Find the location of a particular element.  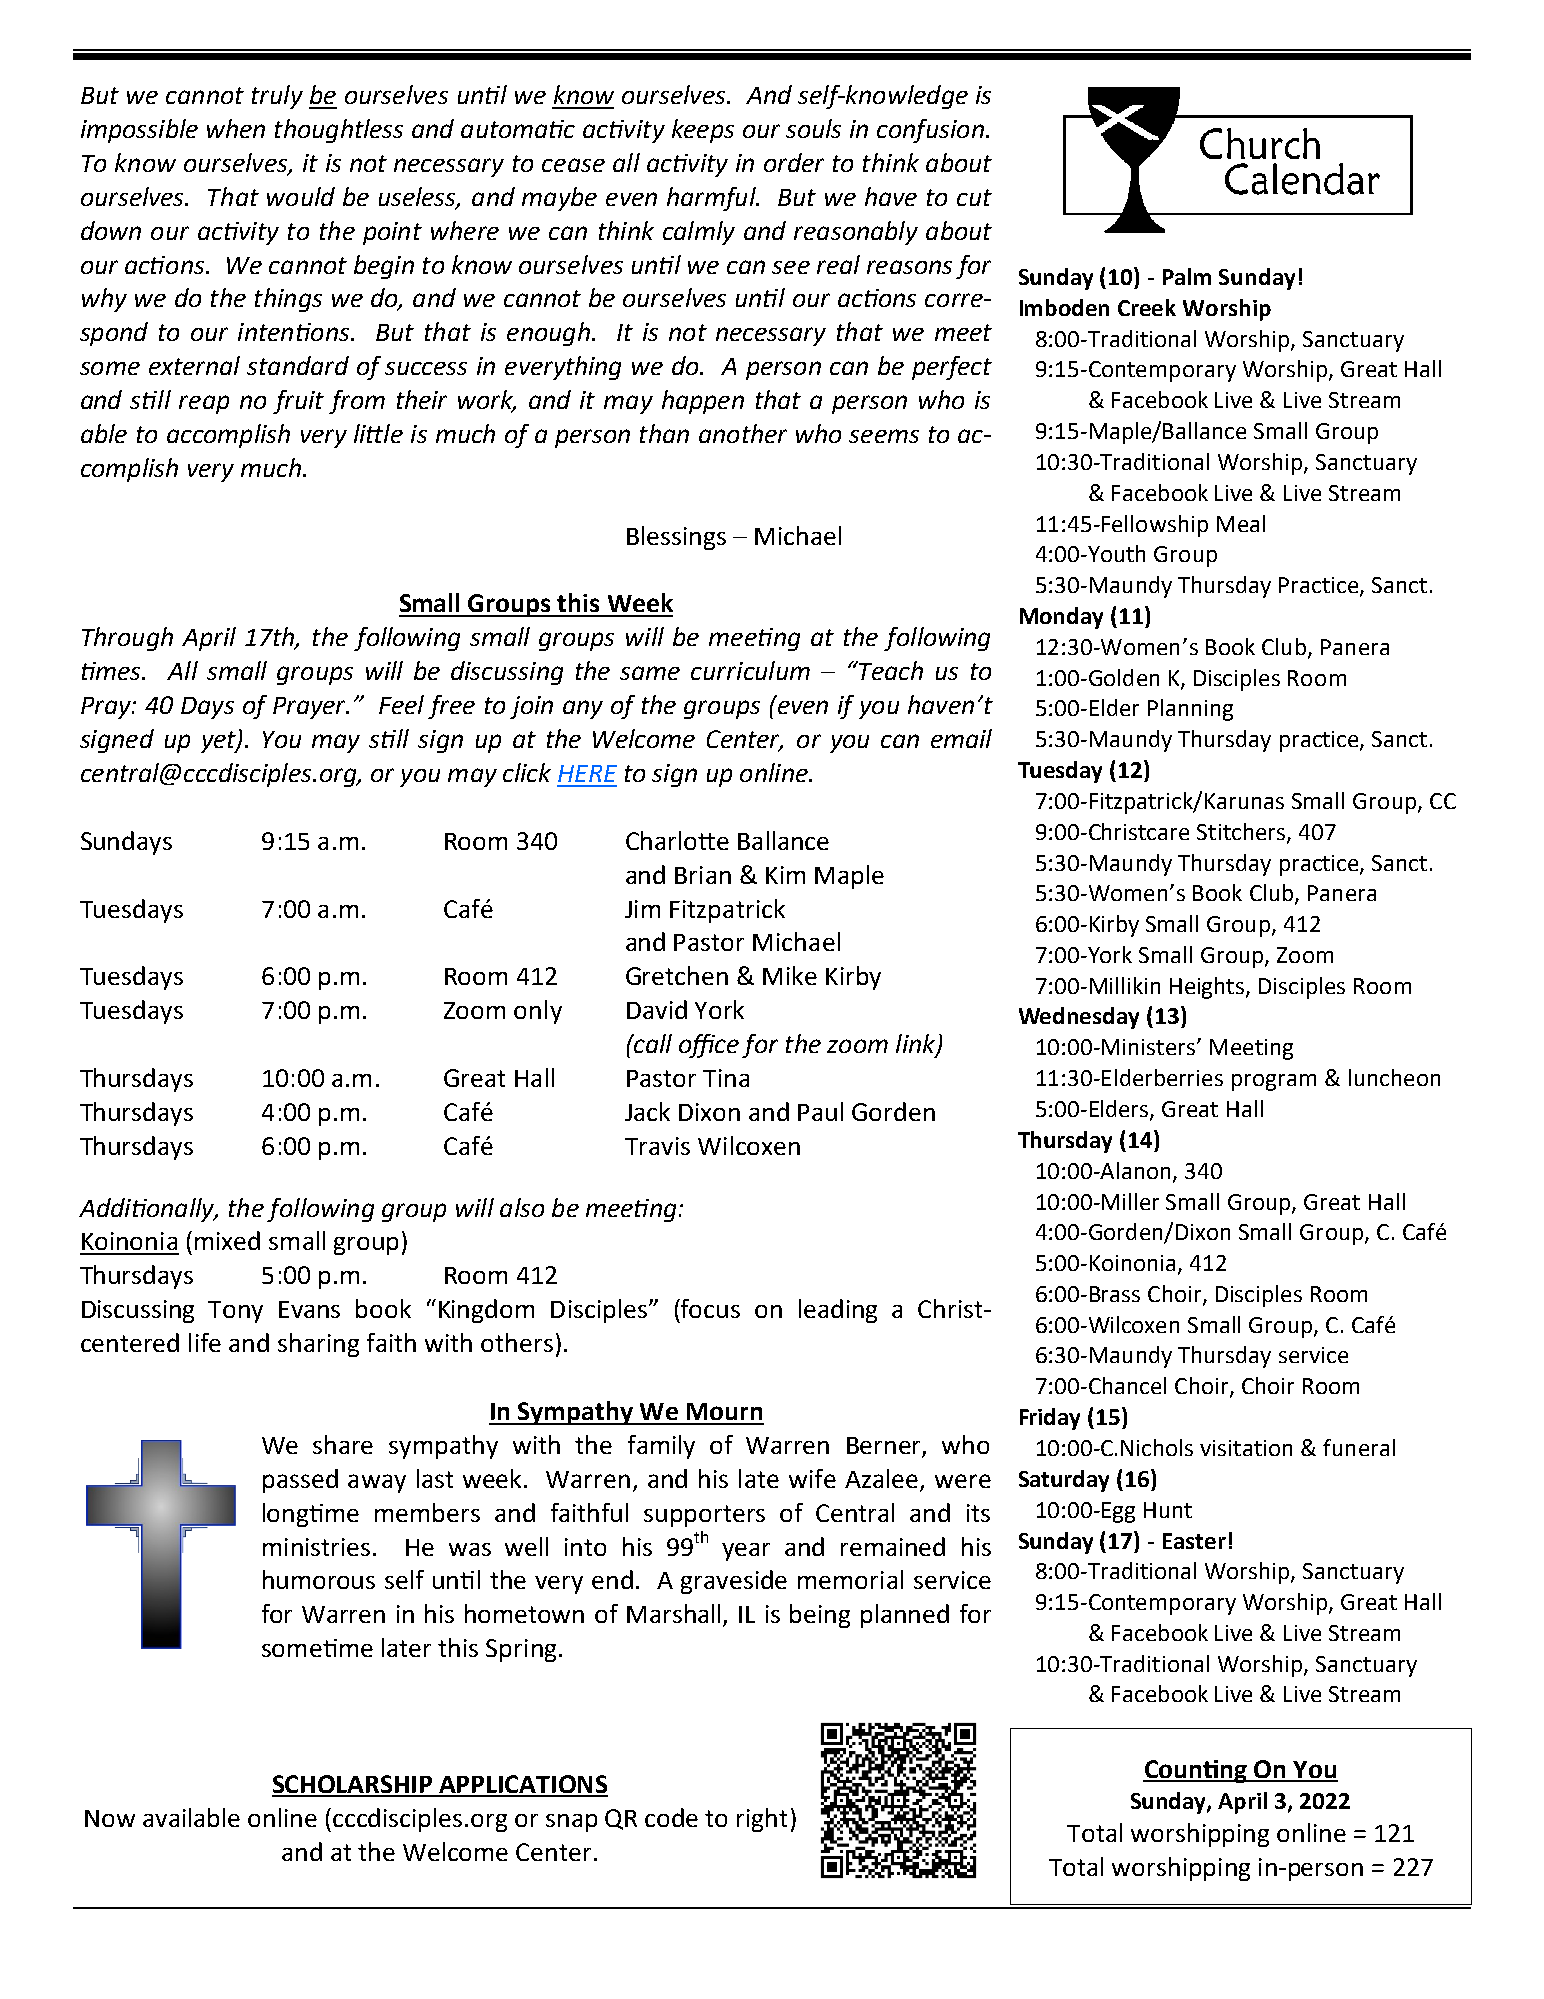

order is located at coordinates (794, 162).
